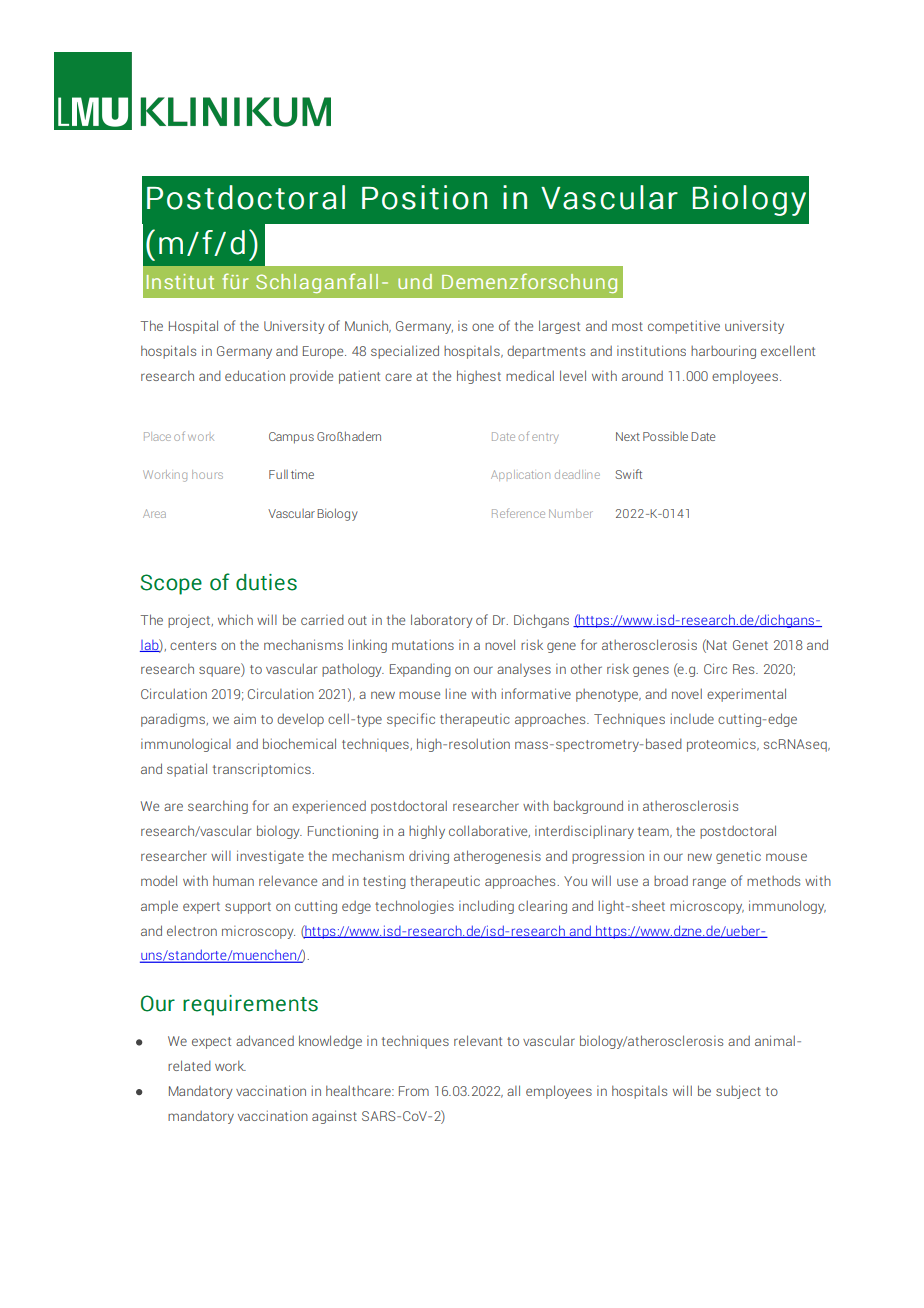 This image has height=1308, width=924. I want to click on Position, so click(424, 197).
